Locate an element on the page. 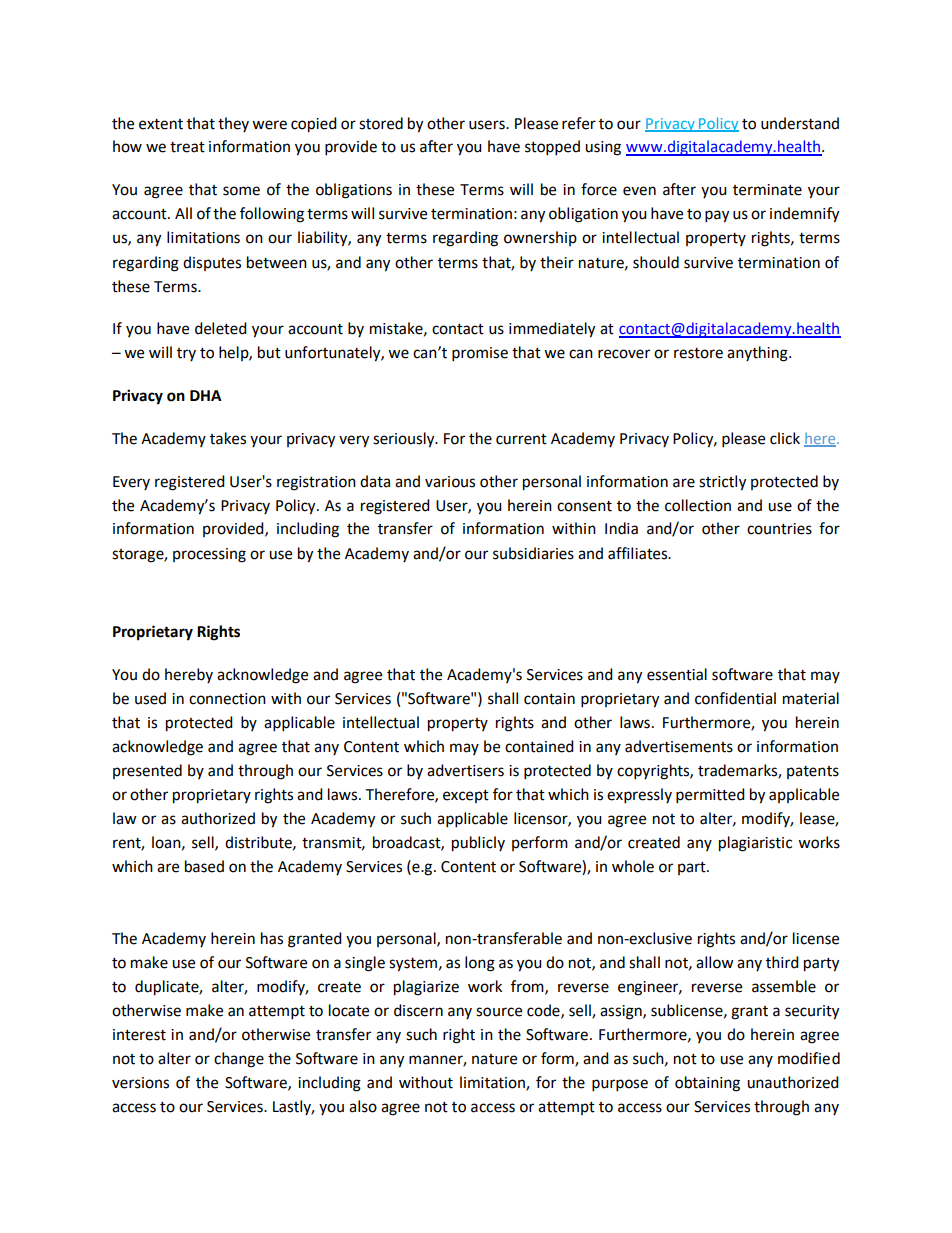 The image size is (952, 1233). based is located at coordinates (204, 866).
